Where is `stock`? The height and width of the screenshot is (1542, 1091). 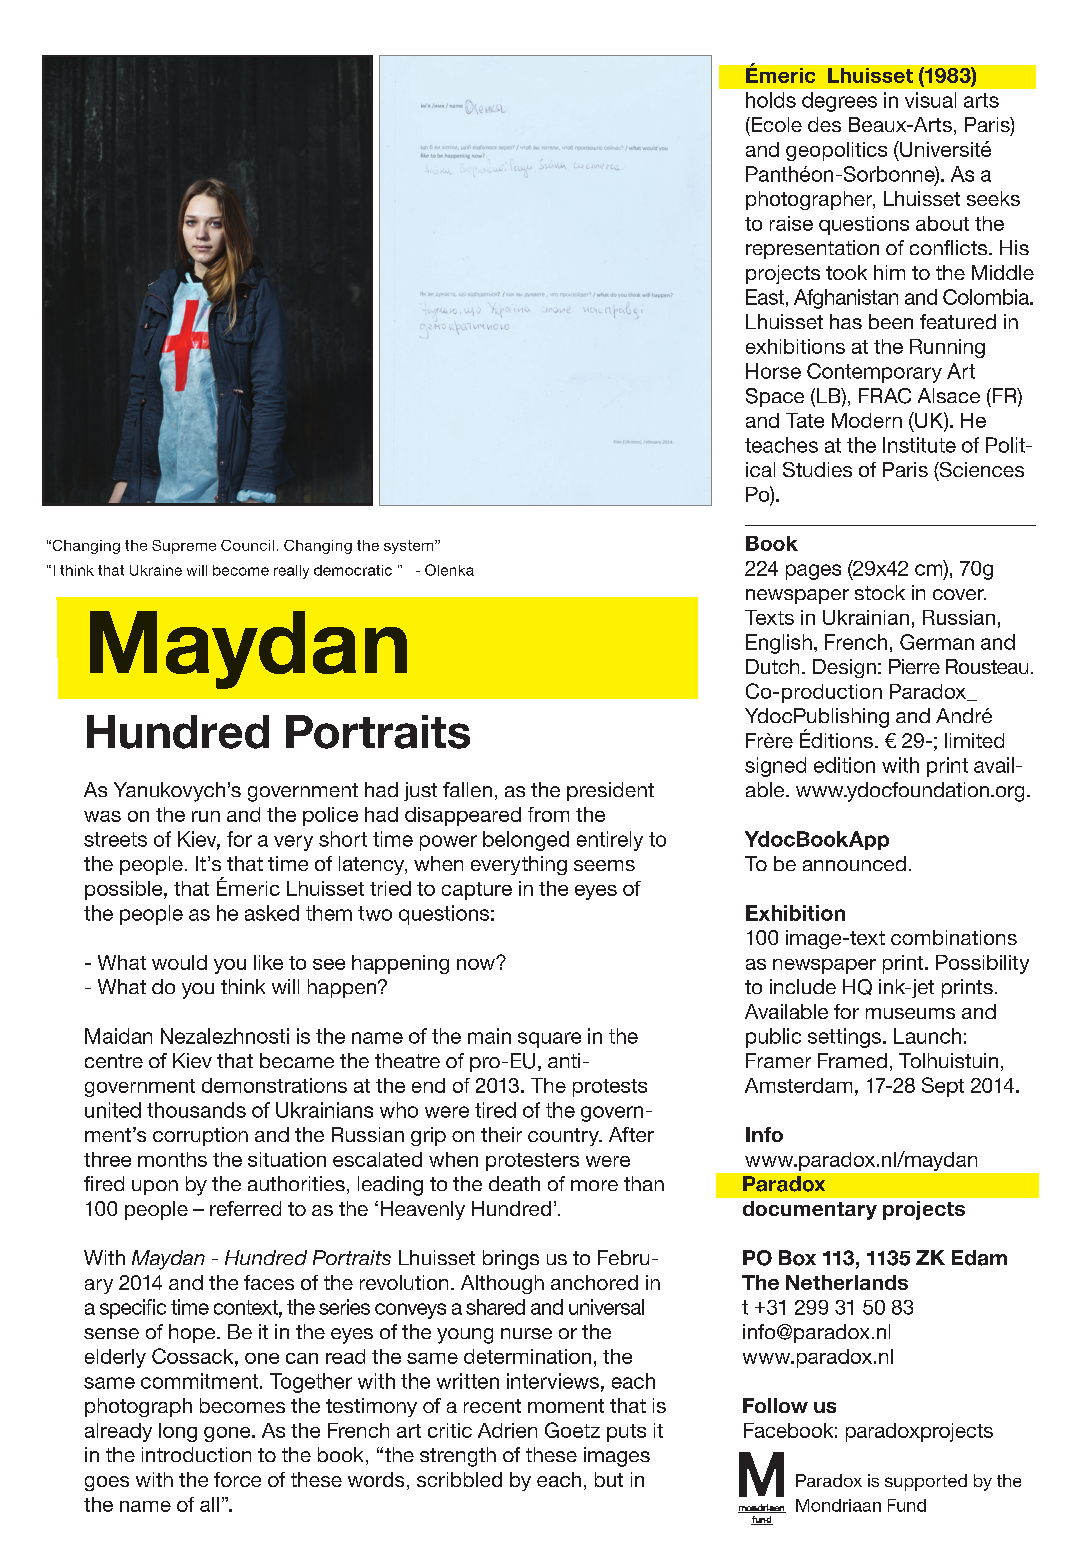 stock is located at coordinates (880, 592).
